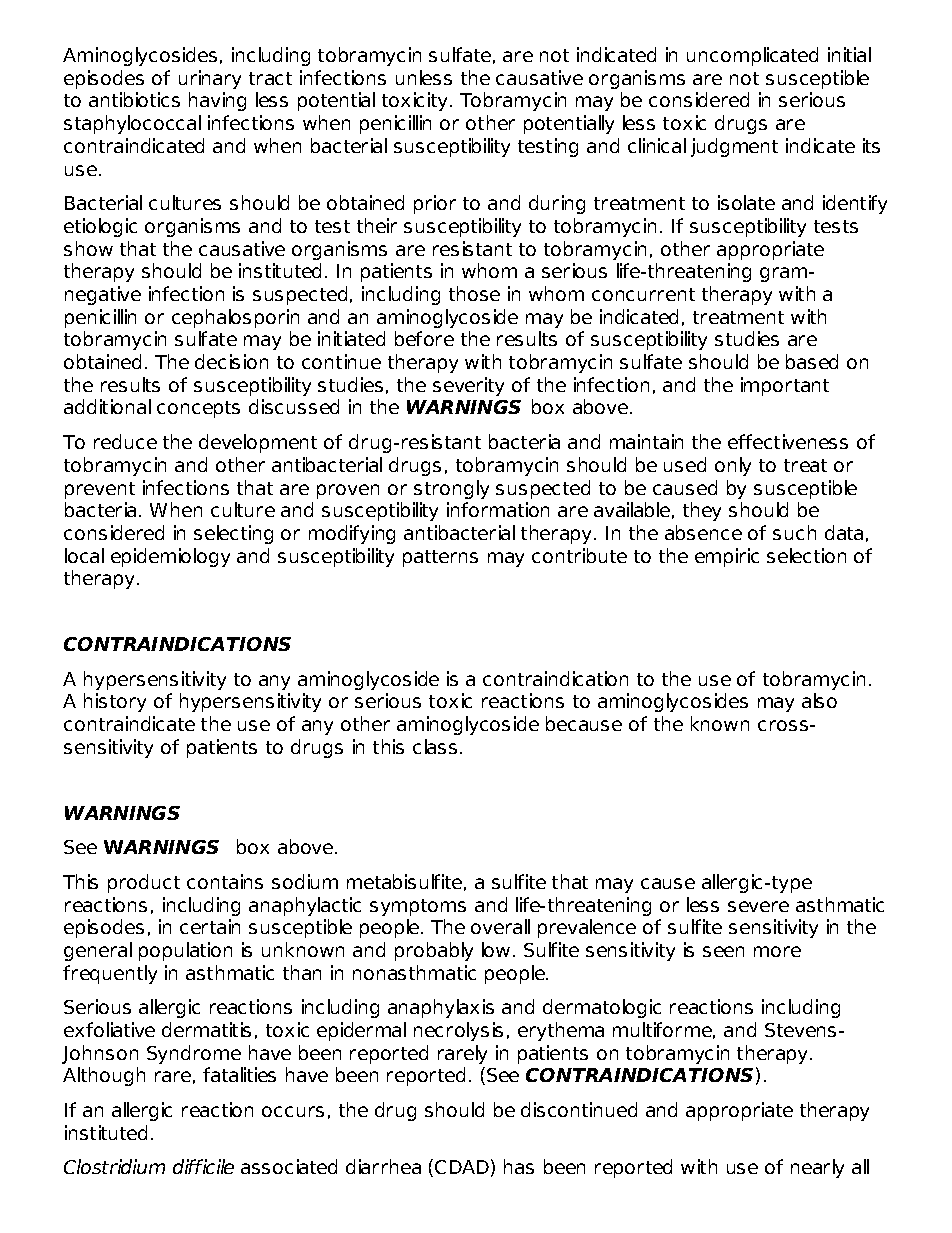 Image resolution: width=952 pixels, height=1233 pixels. Describe the element at coordinates (819, 700) in the image. I see `also` at that location.
